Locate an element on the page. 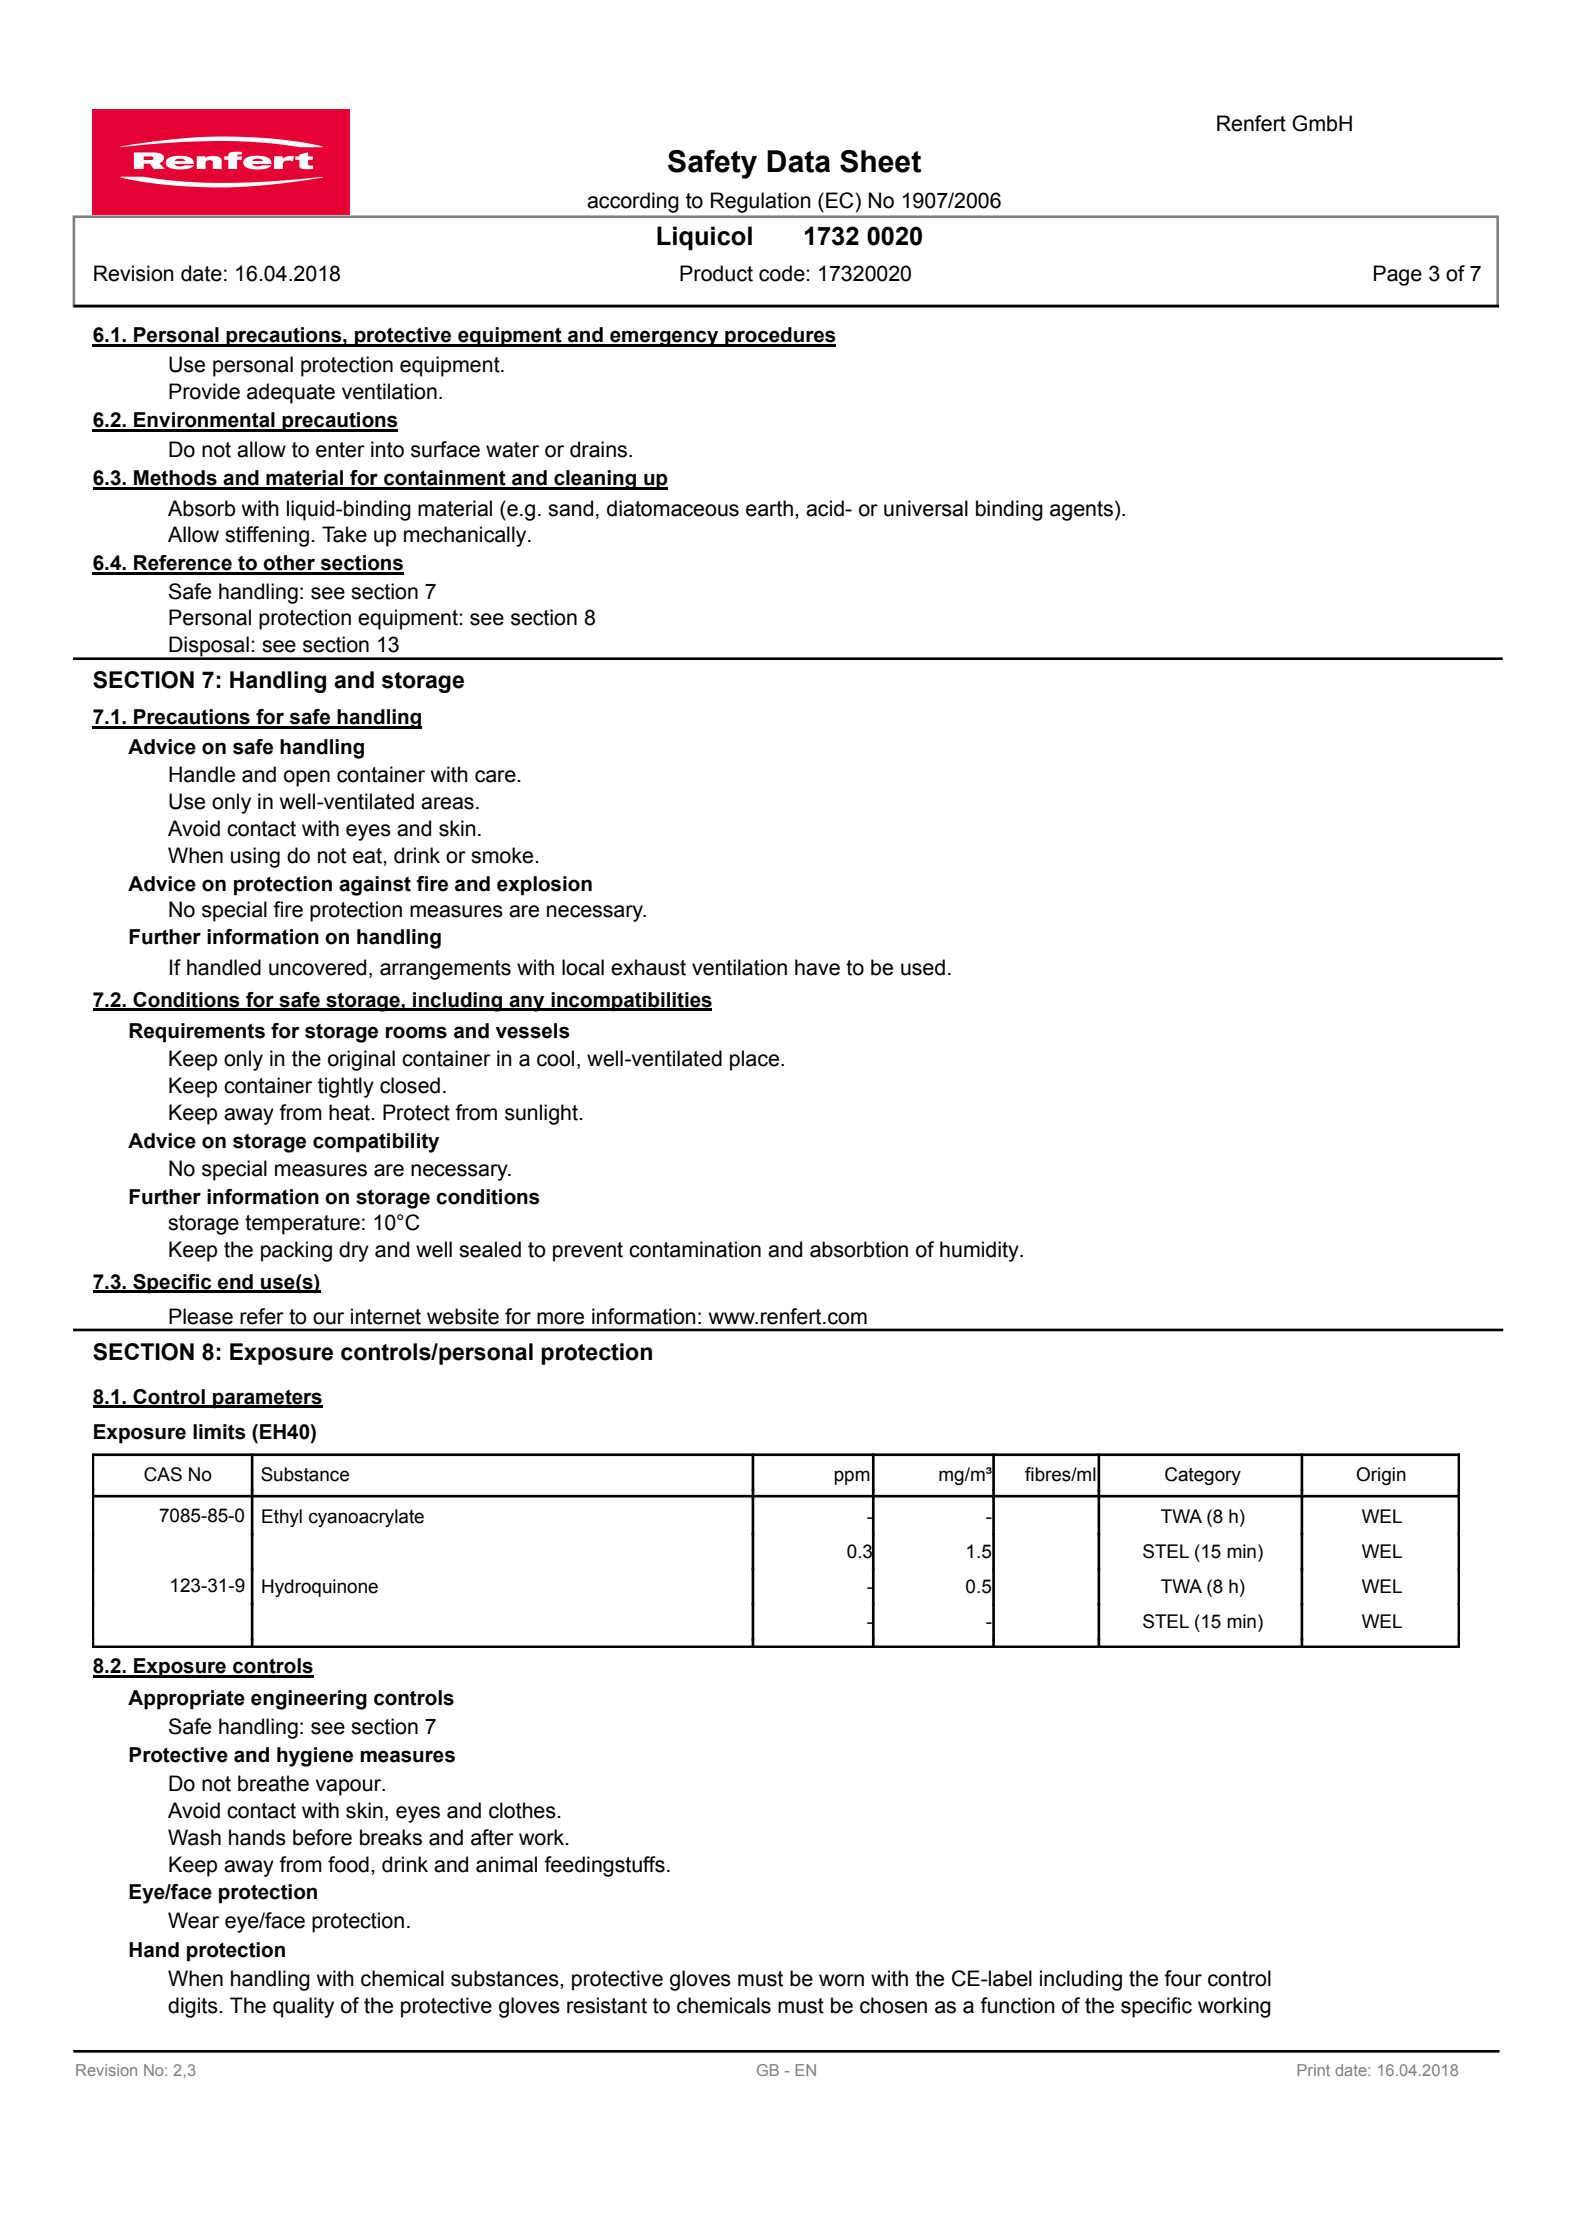 The height and width of the image is (2219, 1570). Regulation is located at coordinates (761, 202).
